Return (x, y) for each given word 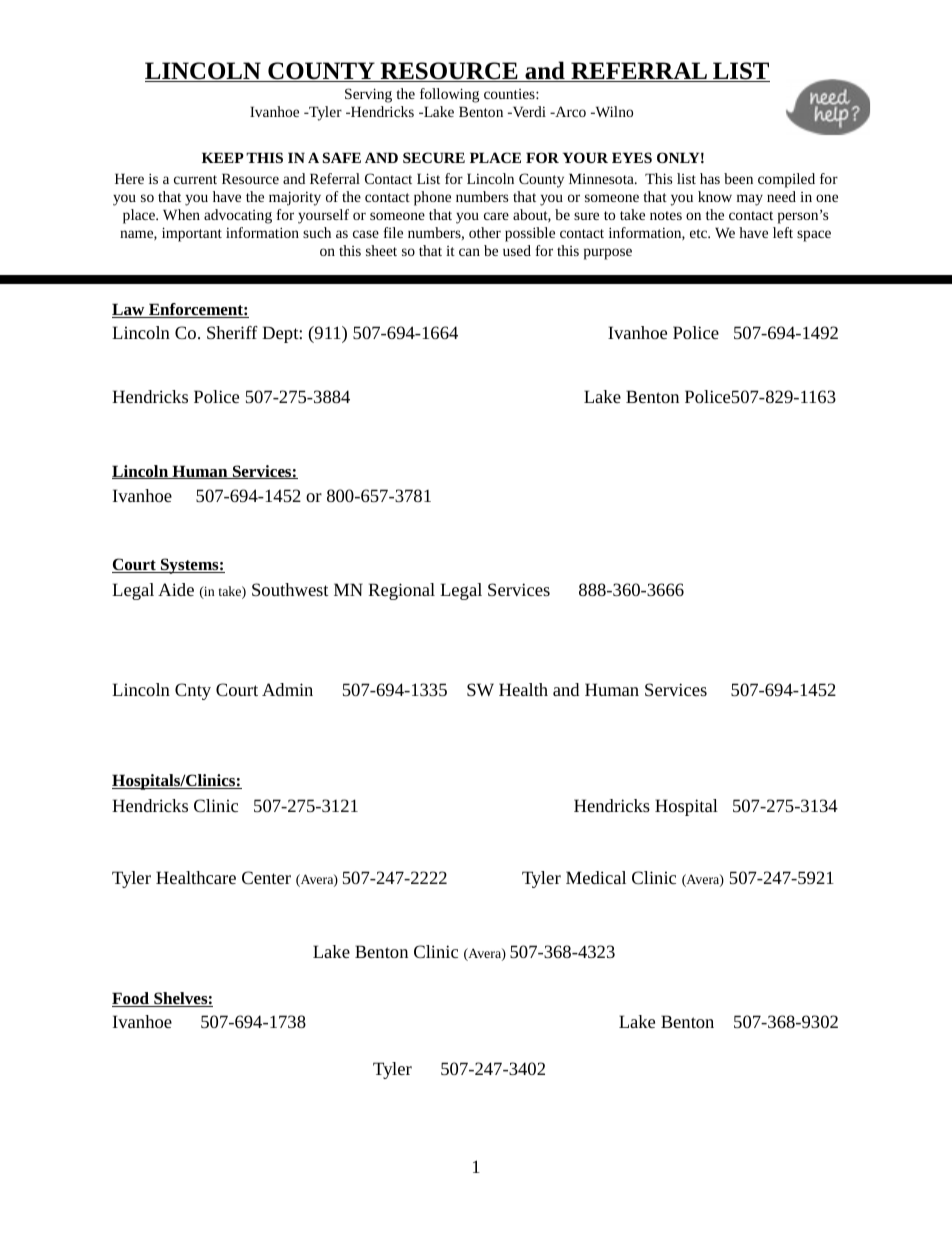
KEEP (223, 157)
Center (266, 877)
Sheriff (232, 332)
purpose (608, 254)
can (469, 252)
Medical (596, 877)
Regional (402, 591)
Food (131, 999)
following (449, 95)
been (738, 178)
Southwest (290, 589)
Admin (287, 689)
